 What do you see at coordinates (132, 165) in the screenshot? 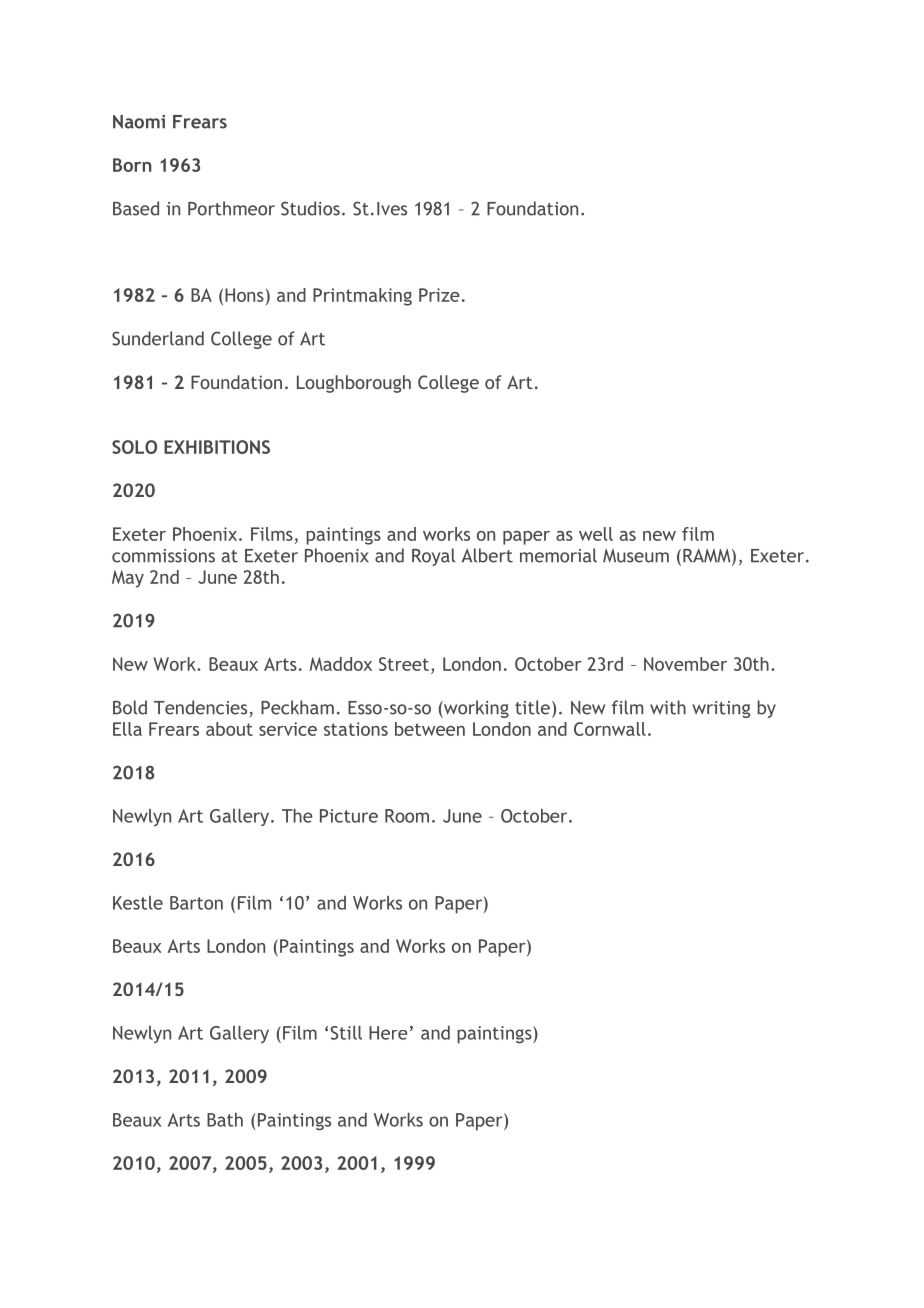
I see `Born` at bounding box center [132, 165].
